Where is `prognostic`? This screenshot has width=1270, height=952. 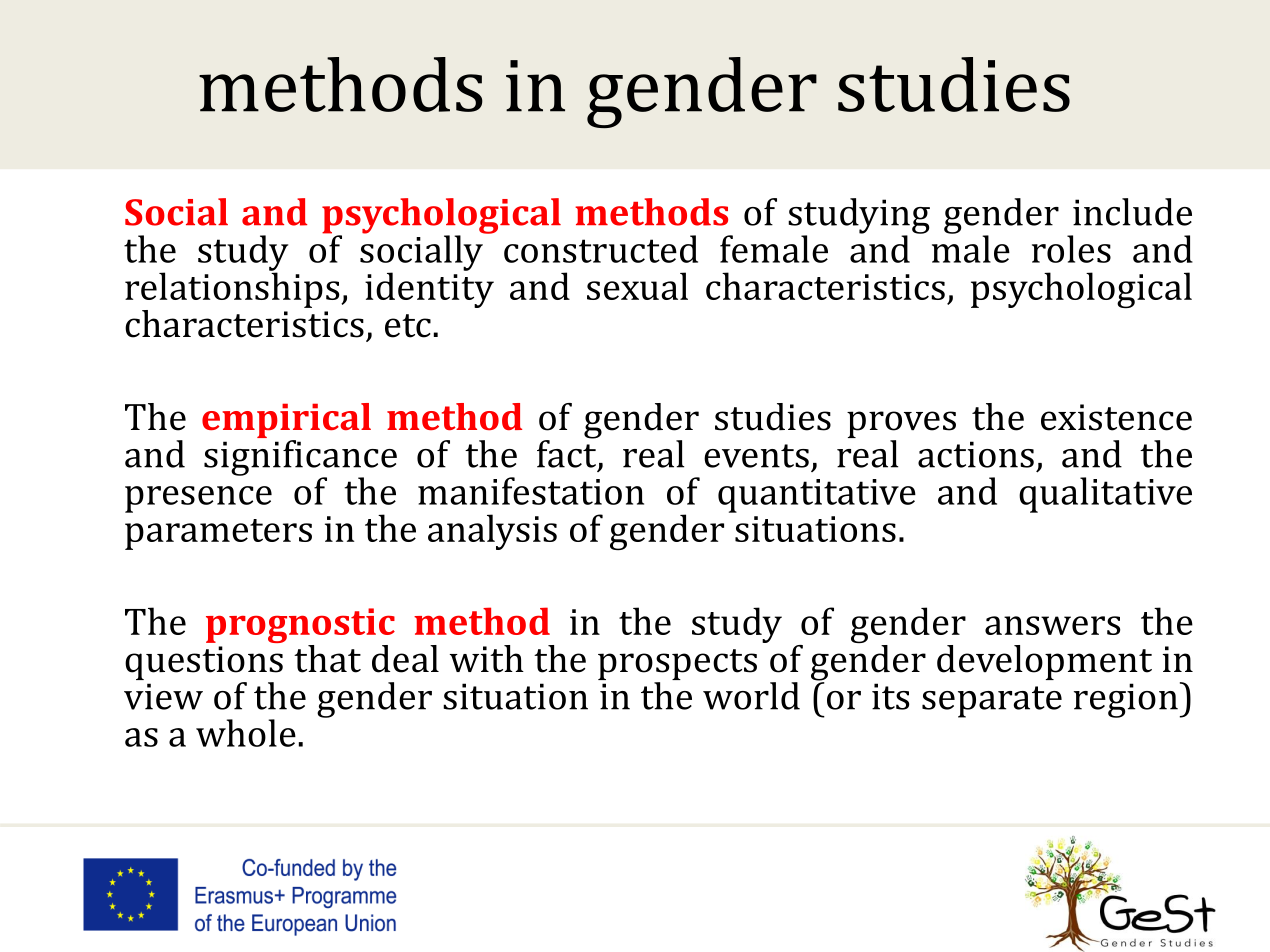
prognostic is located at coordinates (300, 627).
